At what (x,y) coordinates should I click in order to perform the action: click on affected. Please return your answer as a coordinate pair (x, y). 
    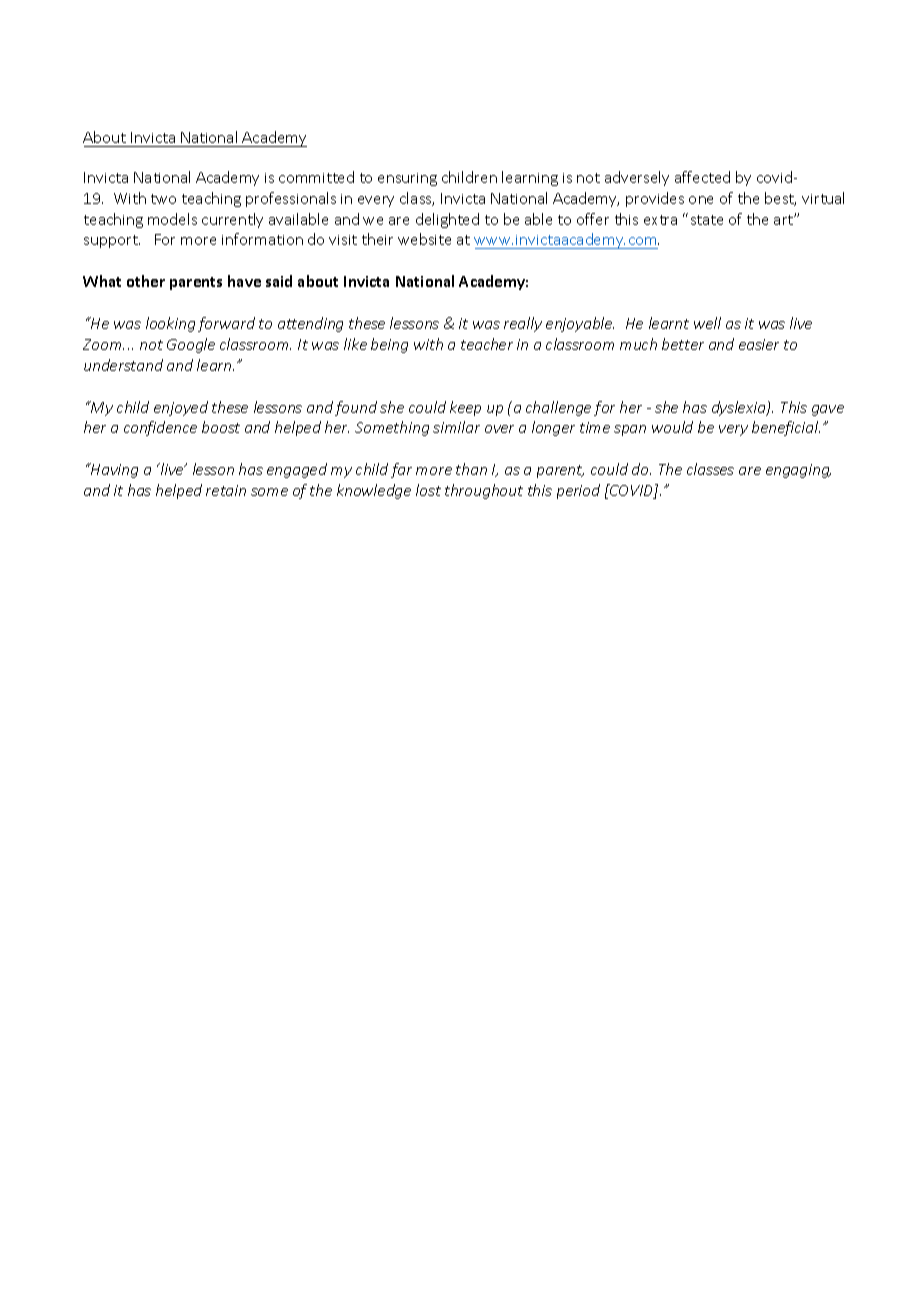
    Looking at the image, I should click on (702, 177).
